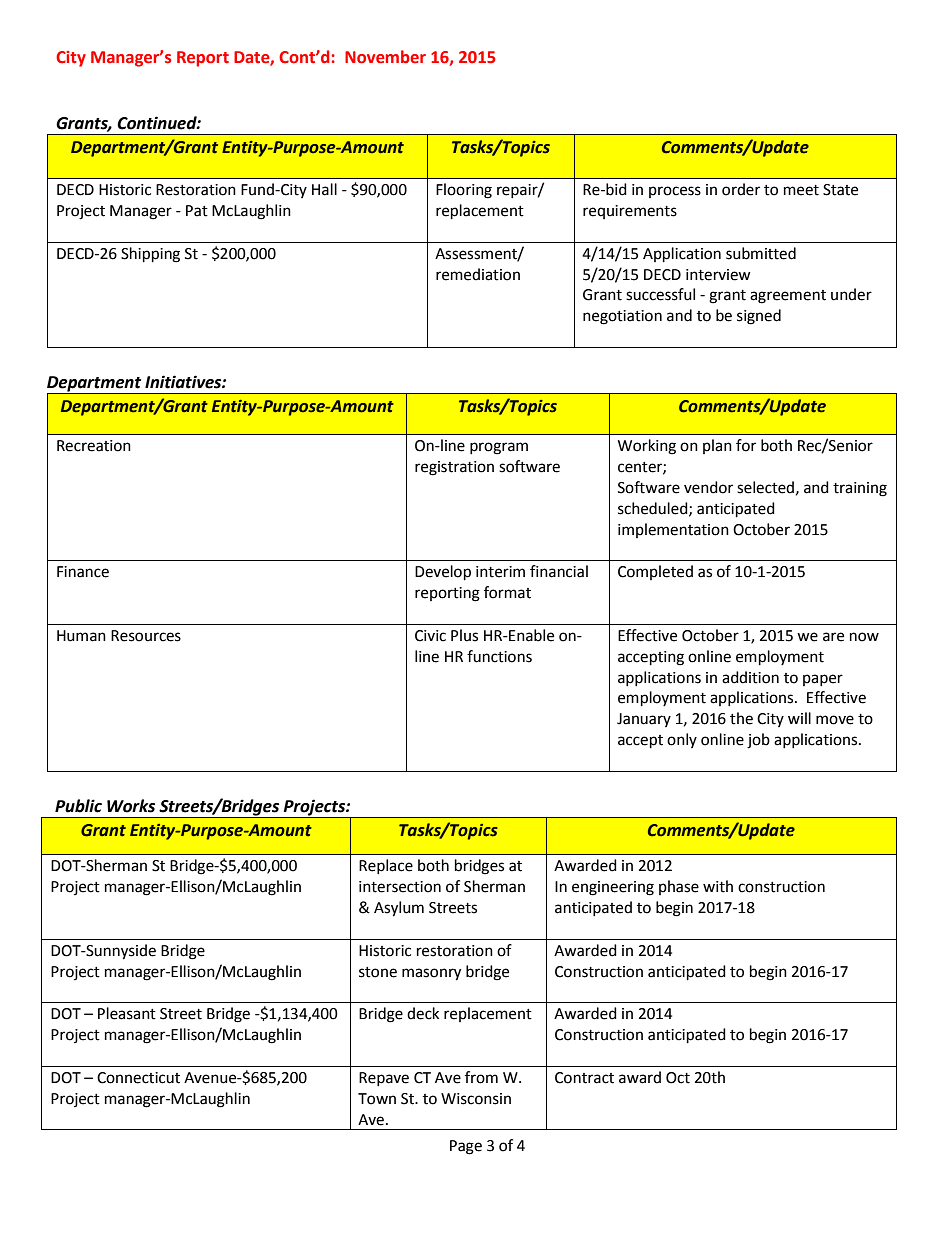 Image resolution: width=952 pixels, height=1233 pixels. What do you see at coordinates (385, 57) in the image?
I see `November` at bounding box center [385, 57].
